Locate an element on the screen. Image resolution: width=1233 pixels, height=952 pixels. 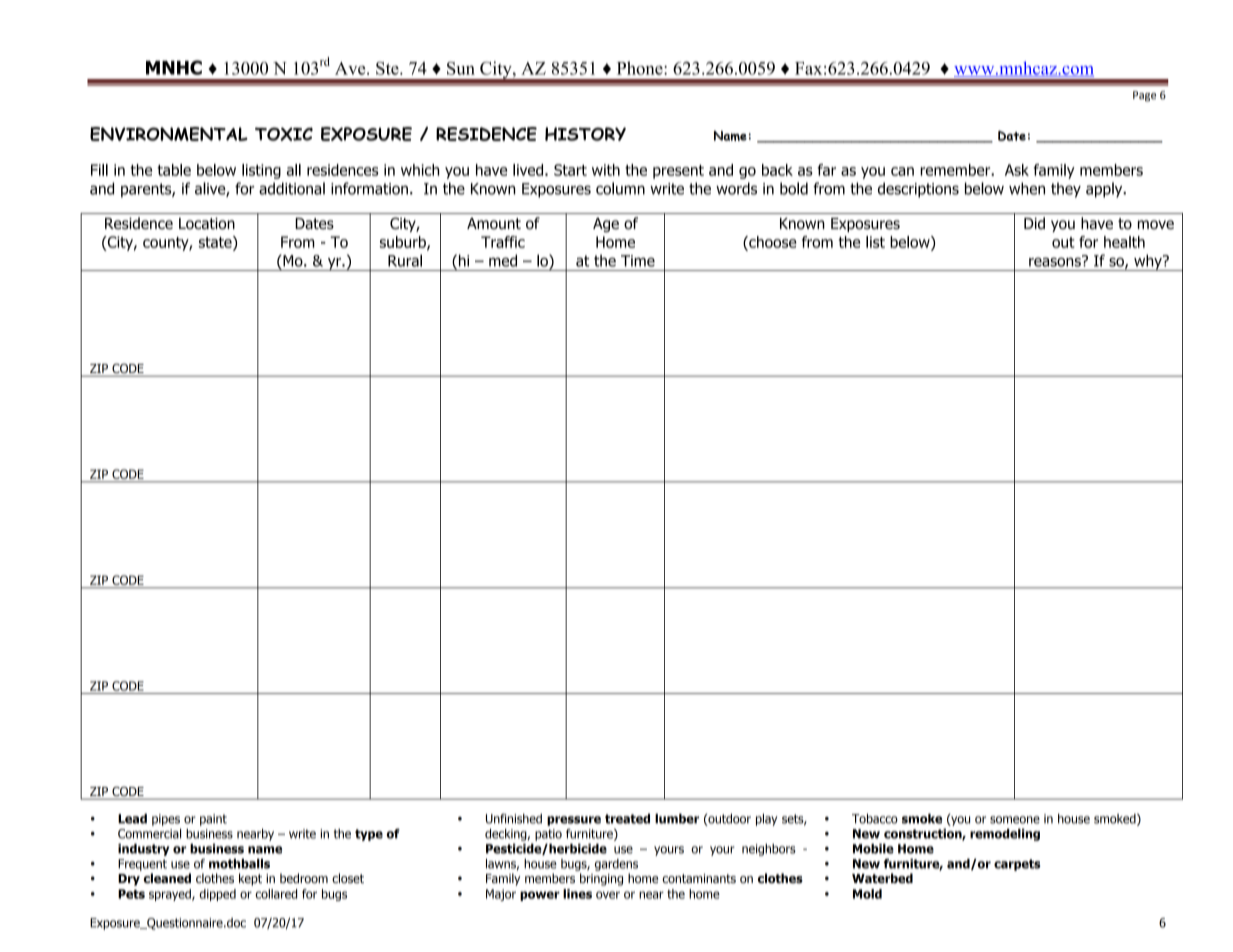
Rural is located at coordinates (405, 260).
